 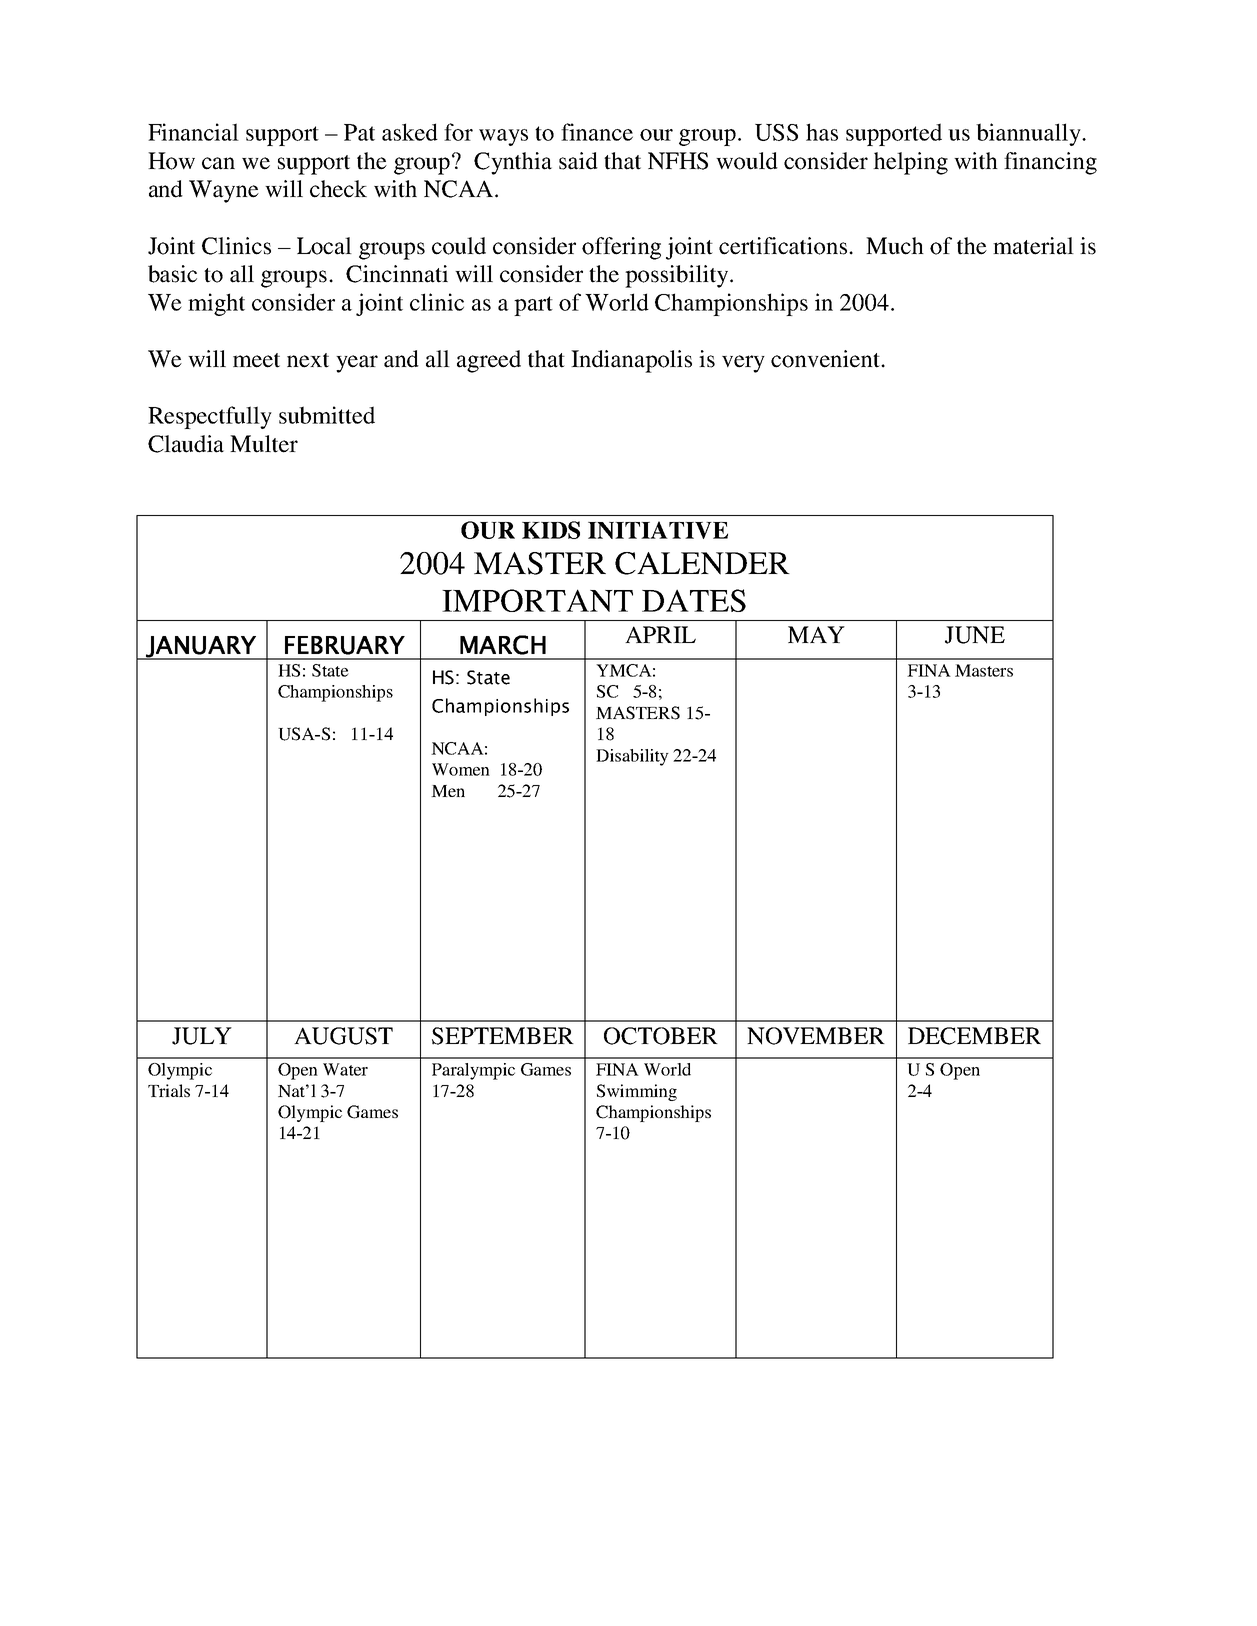 I want to click on said, so click(x=578, y=161).
